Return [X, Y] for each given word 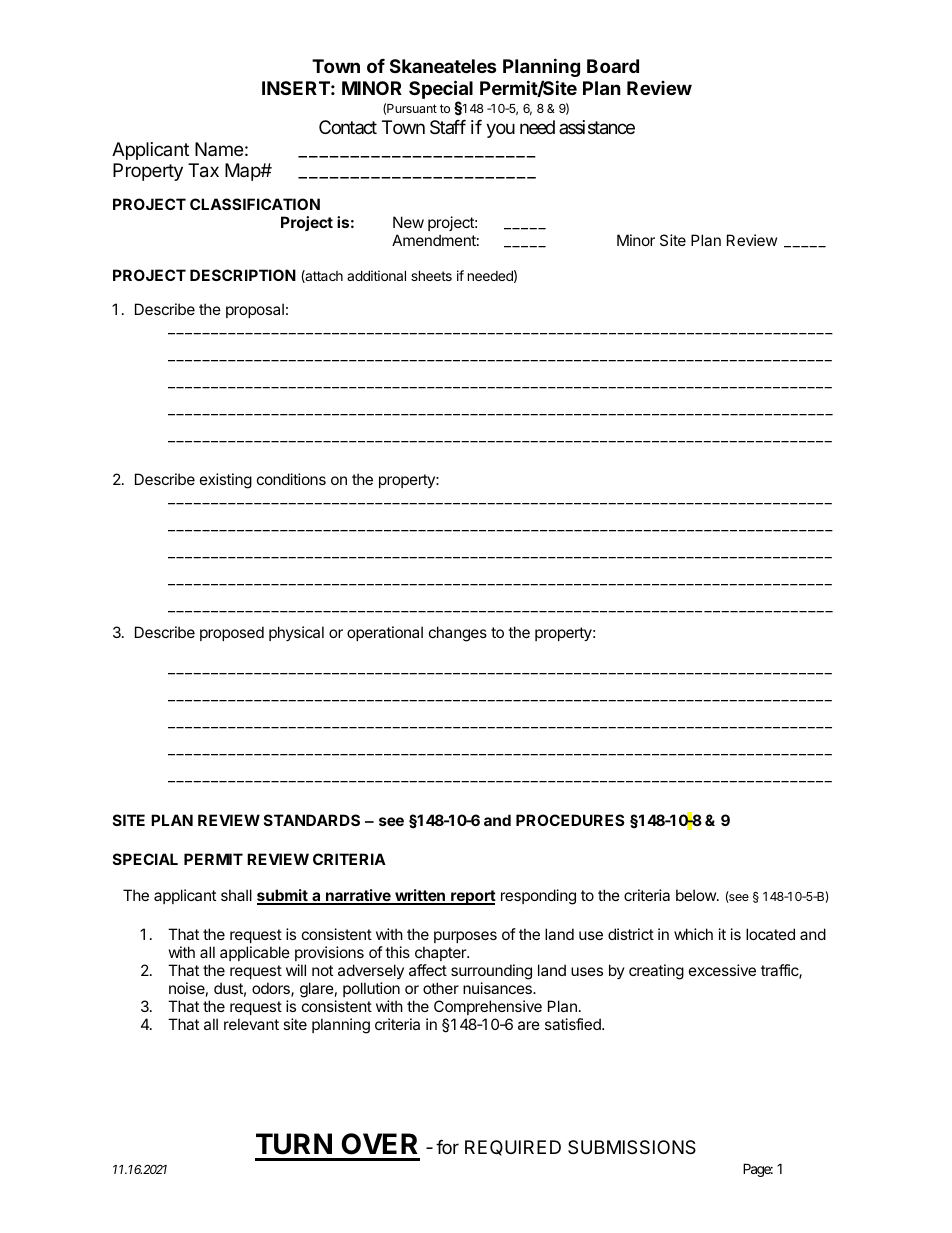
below [697, 895]
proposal [255, 310]
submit [283, 896]
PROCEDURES [570, 820]
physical [296, 633]
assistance [597, 127]
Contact [348, 127]
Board [613, 66]
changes [458, 634]
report [472, 897]
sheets [431, 275]
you [500, 130]
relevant [251, 1024]
